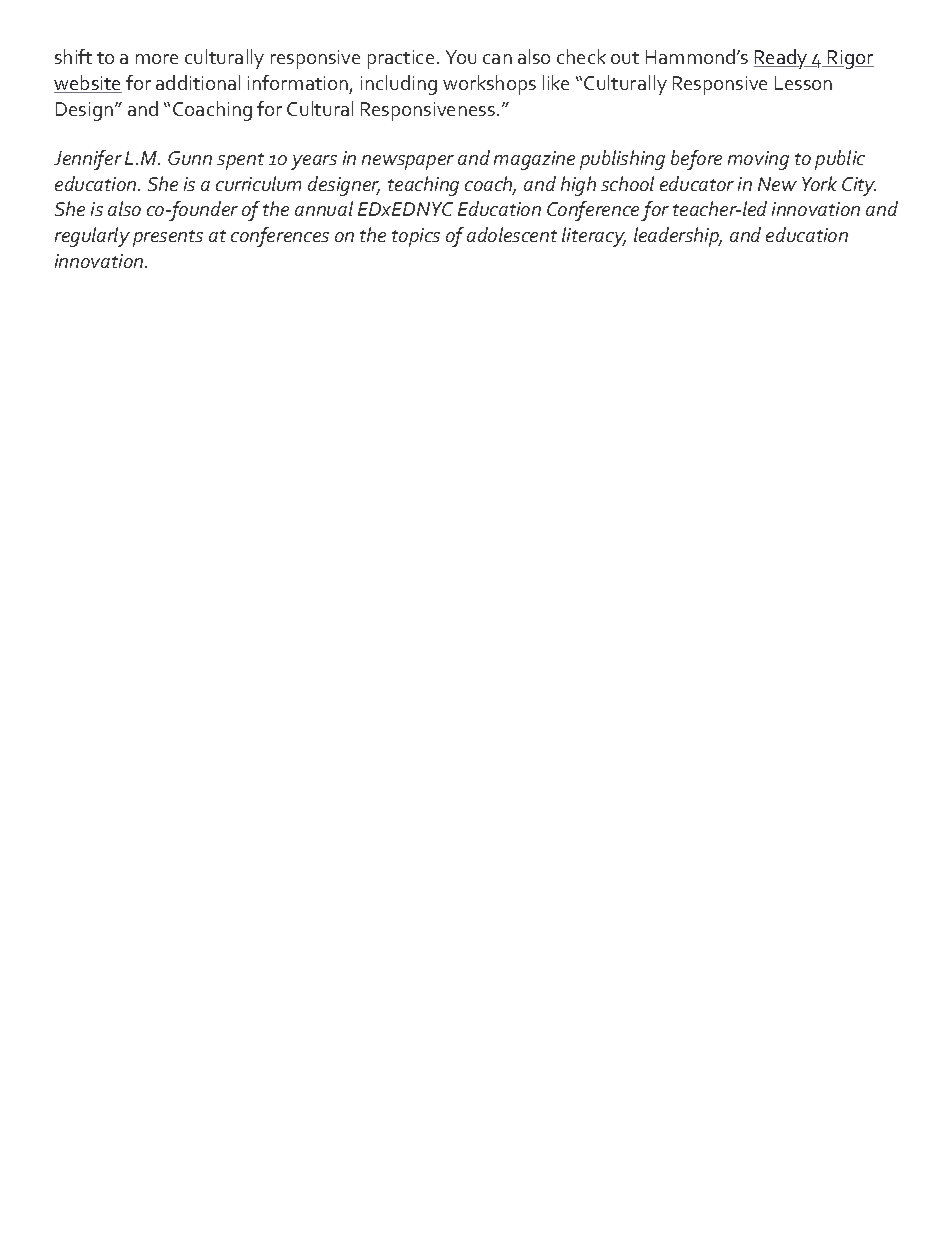 The image size is (952, 1233). I want to click on can, so click(497, 59).
